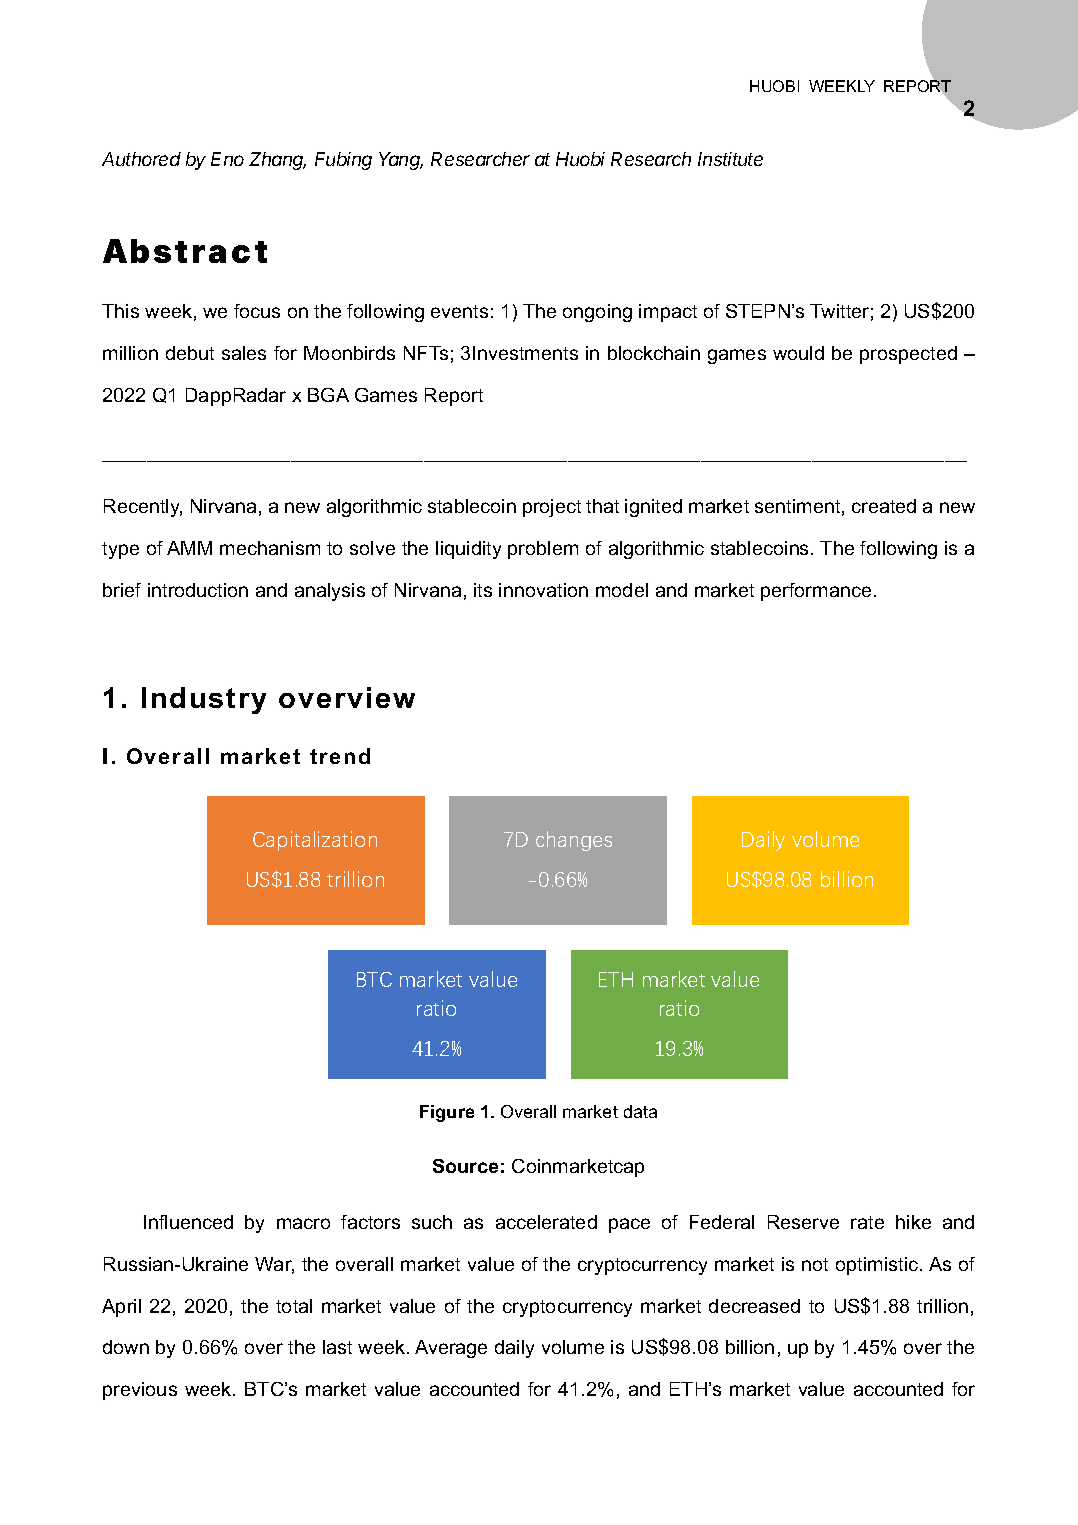 The image size is (1078, 1525). Describe the element at coordinates (140, 1391) in the page. I see `previous` at that location.
